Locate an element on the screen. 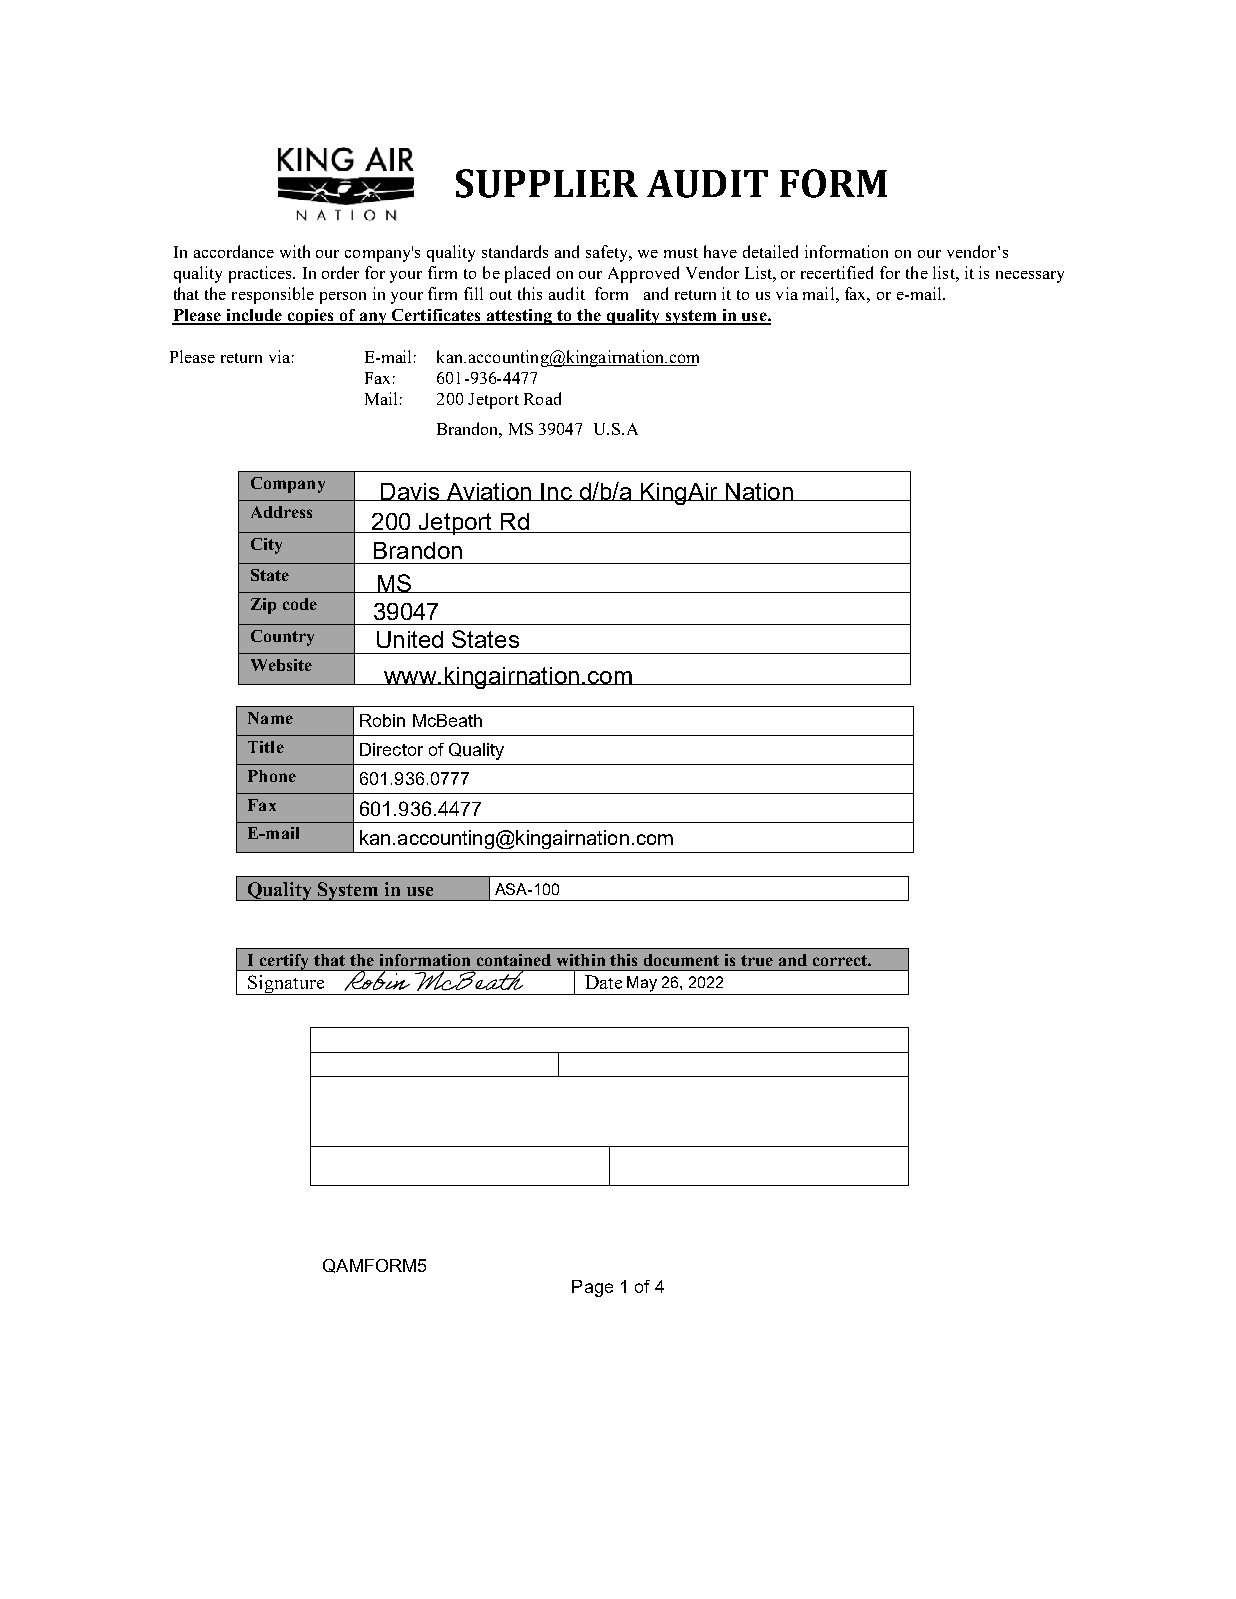  Page is located at coordinates (592, 1288).
